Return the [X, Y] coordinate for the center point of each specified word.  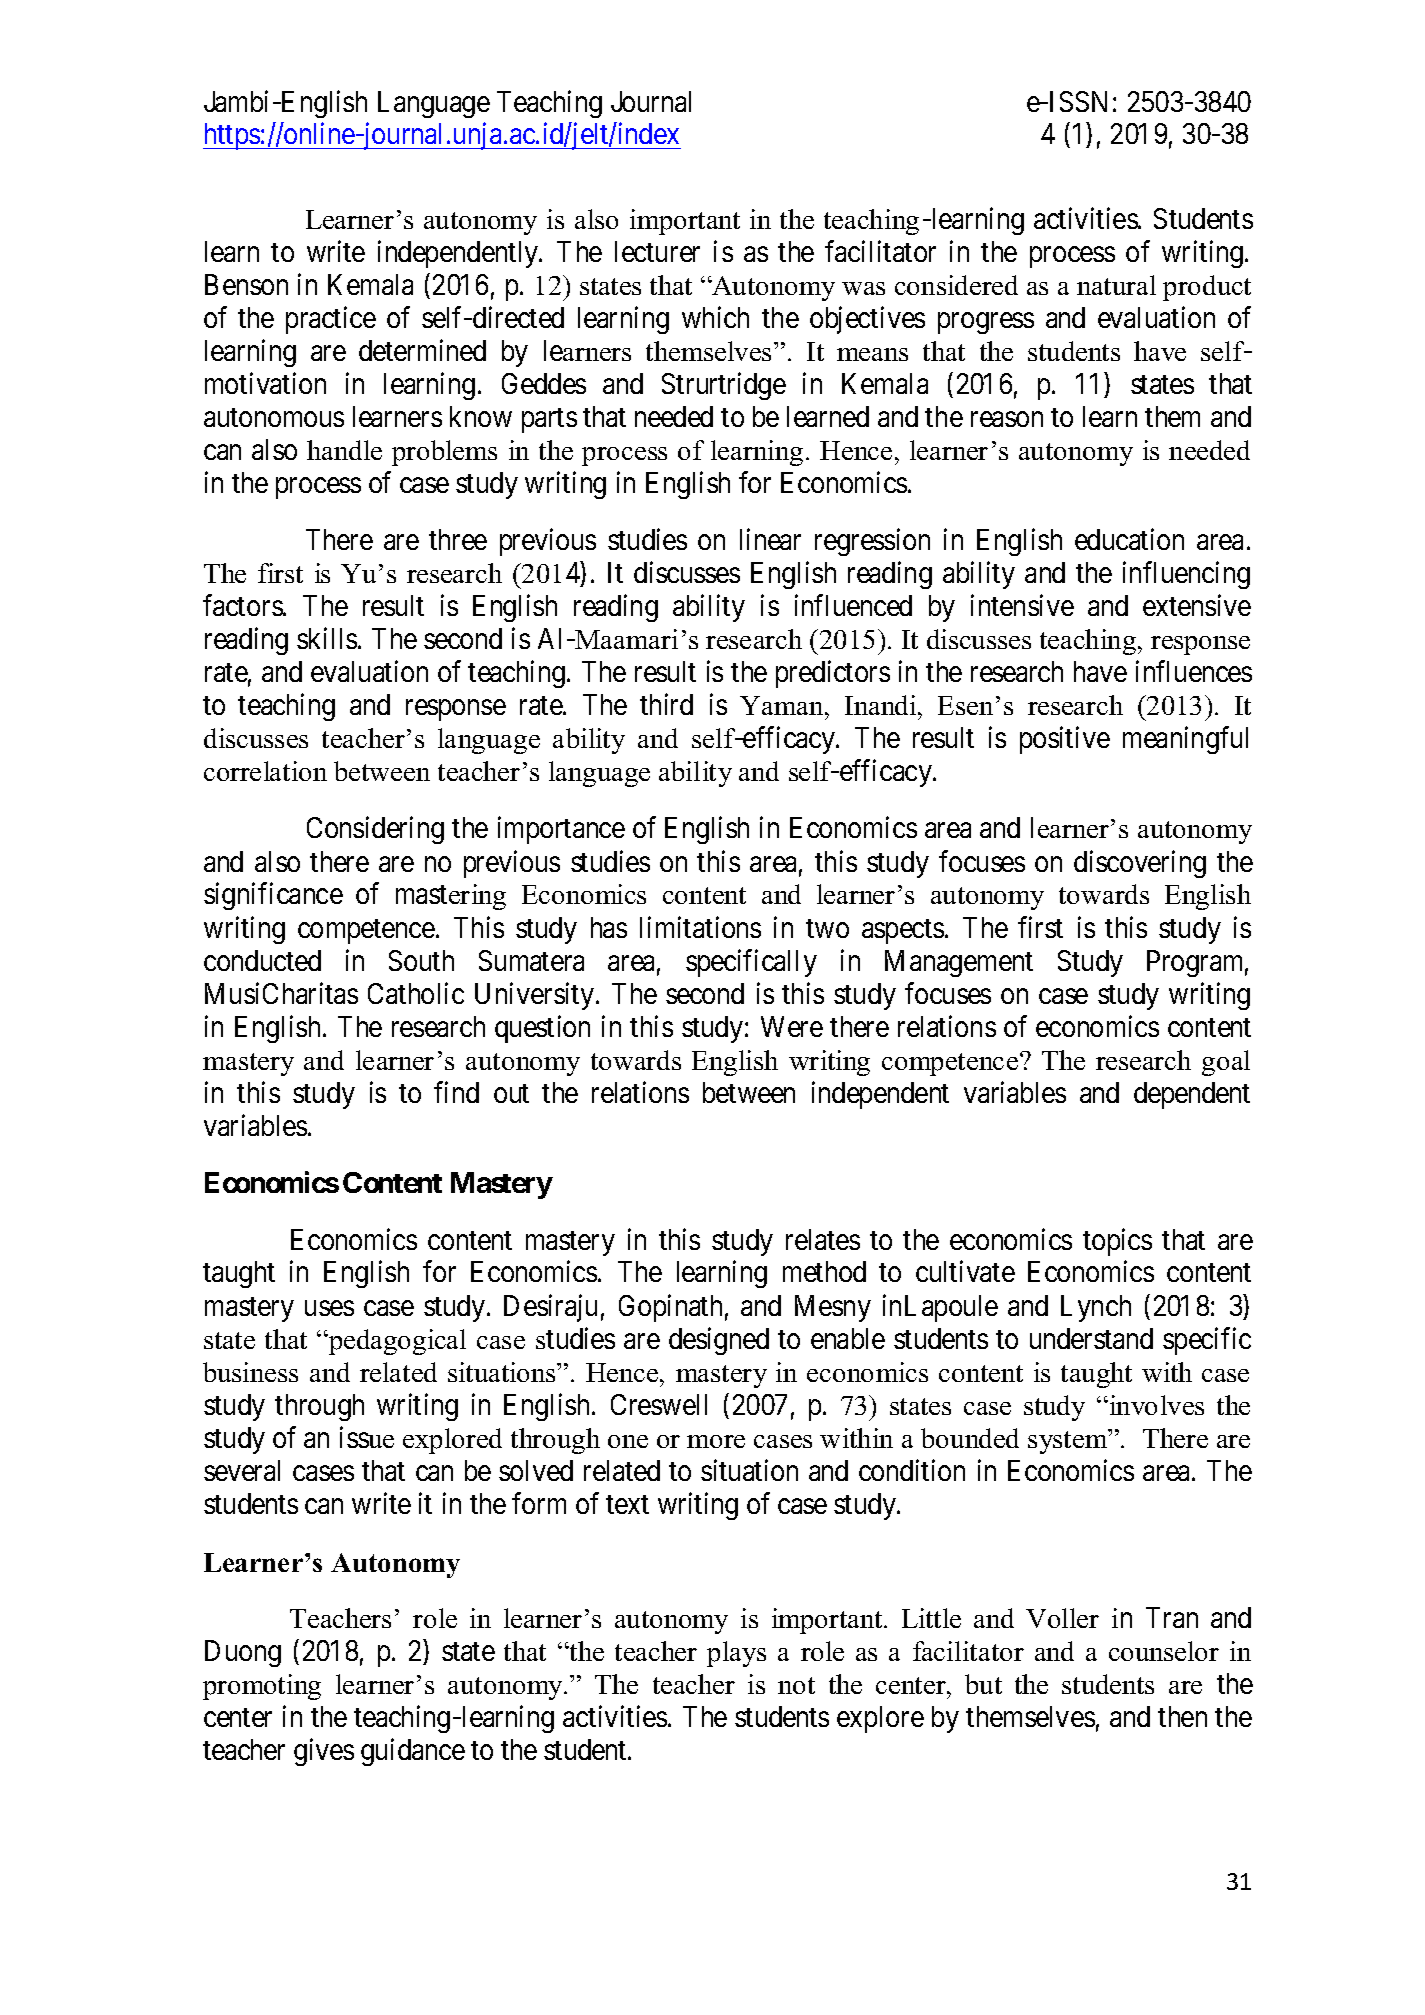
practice [331, 320]
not [796, 1685]
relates [823, 1239]
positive [1065, 740]
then [1182, 1716]
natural [1116, 285]
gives [324, 1752]
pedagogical [396, 1342]
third [666, 704]
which [715, 317]
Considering [375, 830]
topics [1117, 1242]
